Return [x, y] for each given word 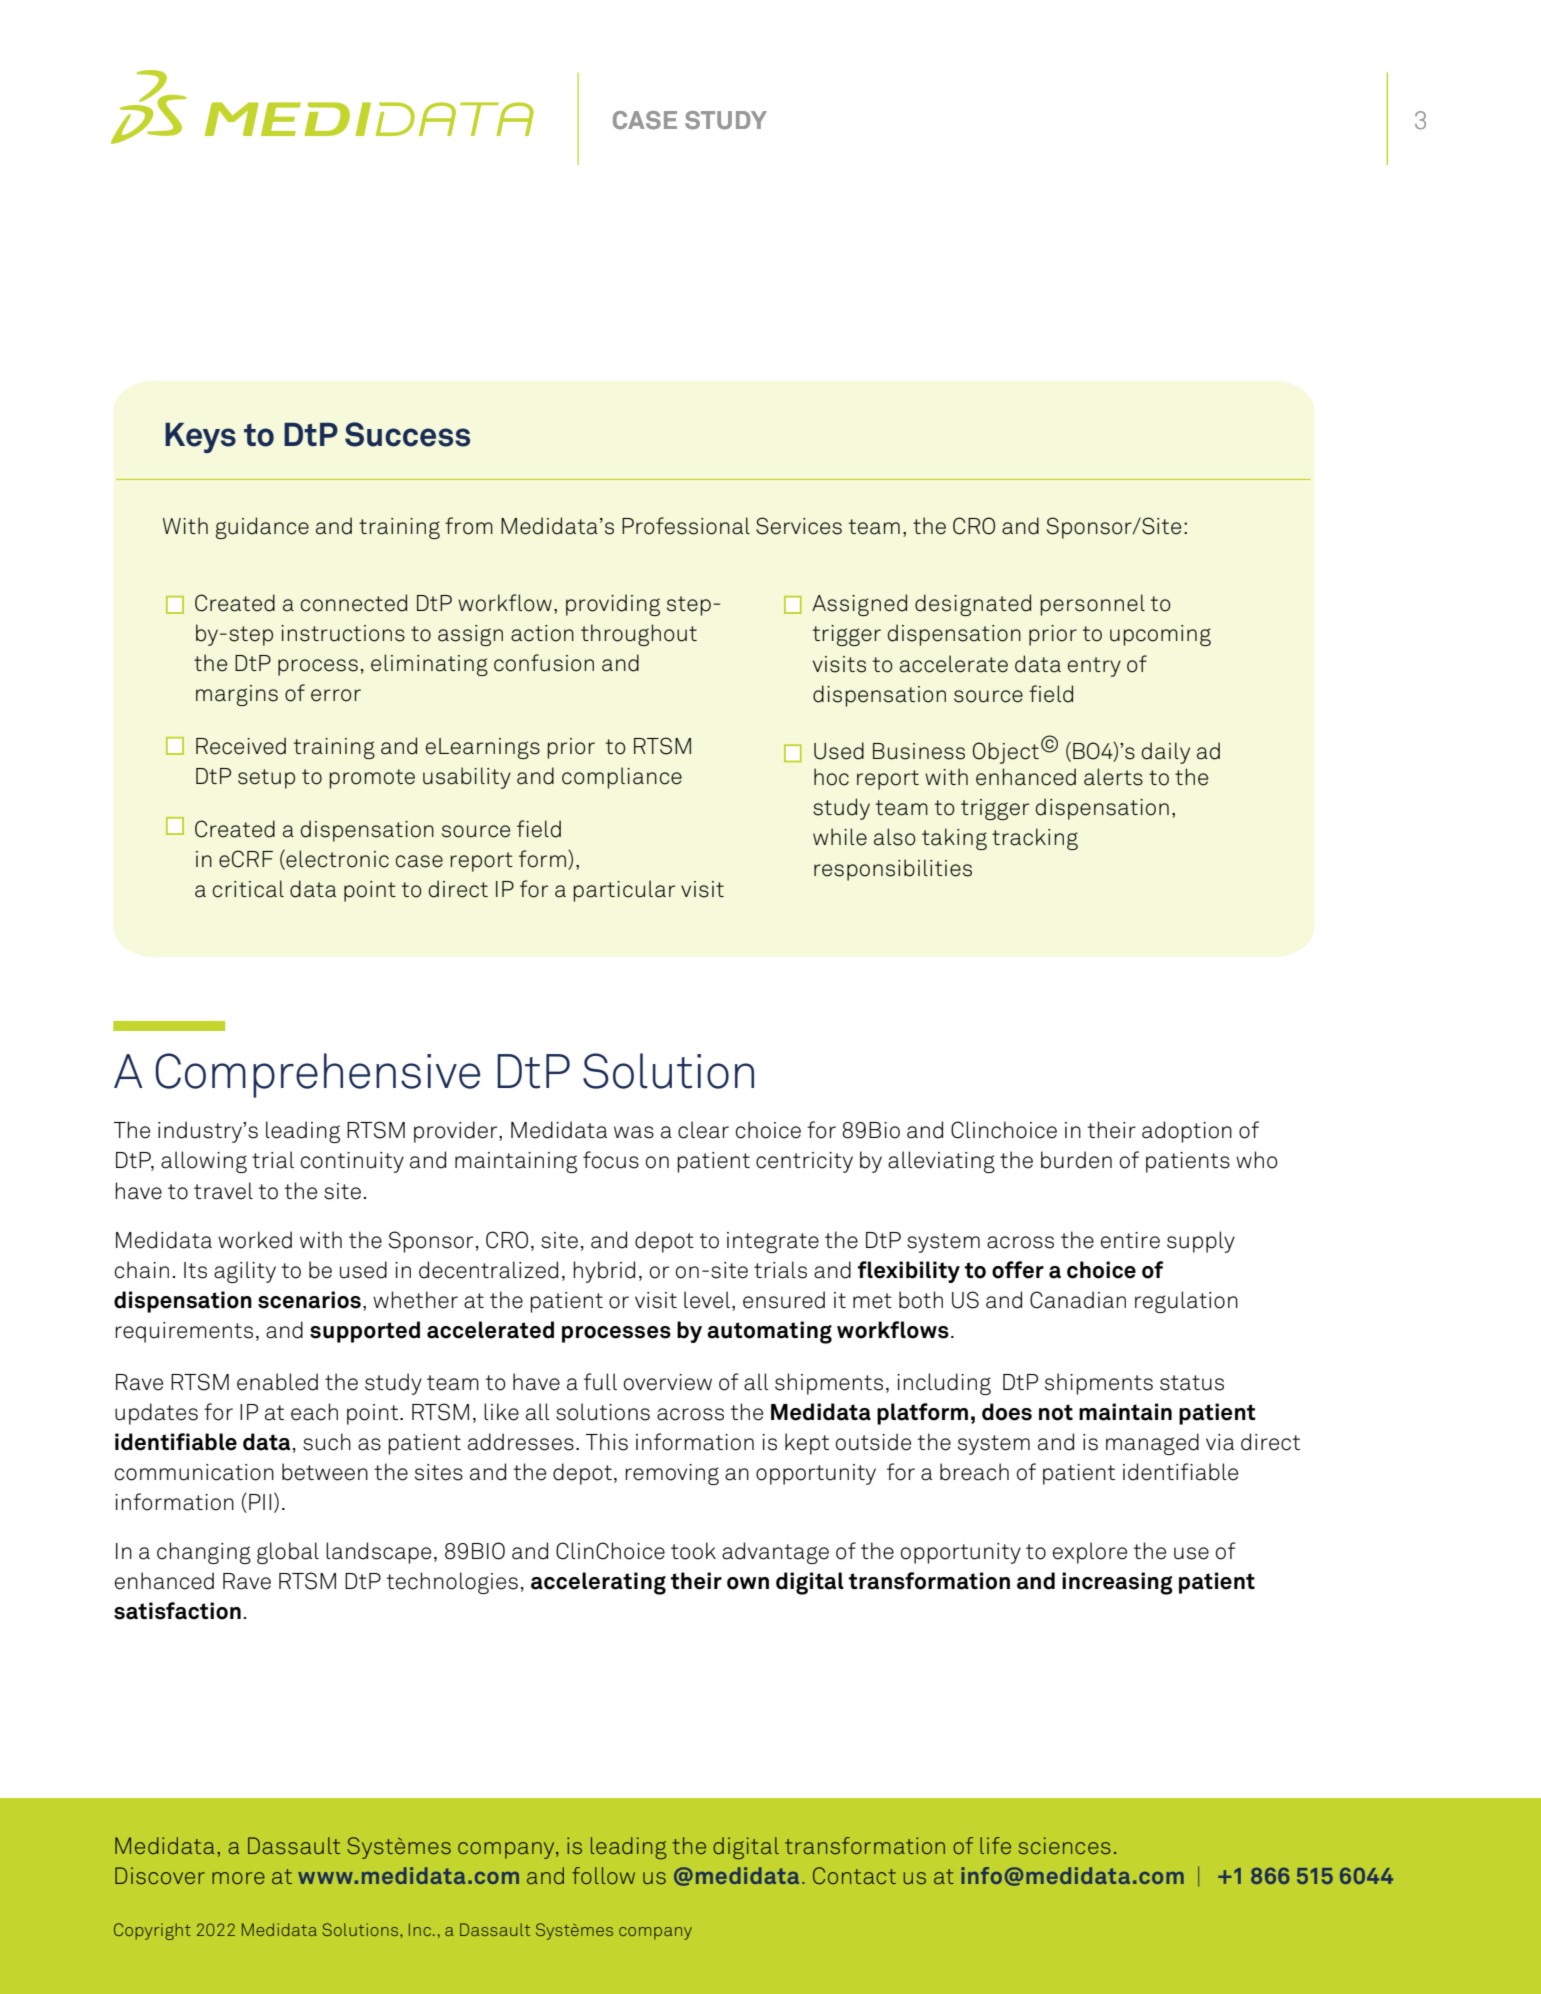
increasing [1117, 1583]
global [288, 1553]
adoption [1187, 1132]
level [707, 1300]
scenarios [309, 1300]
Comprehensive [317, 1075]
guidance [262, 528]
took [693, 1551]
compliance [622, 778]
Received [241, 746]
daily [1165, 753]
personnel [1092, 605]
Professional [686, 526]
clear [703, 1130]
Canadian [1078, 1300]
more [238, 1878]
